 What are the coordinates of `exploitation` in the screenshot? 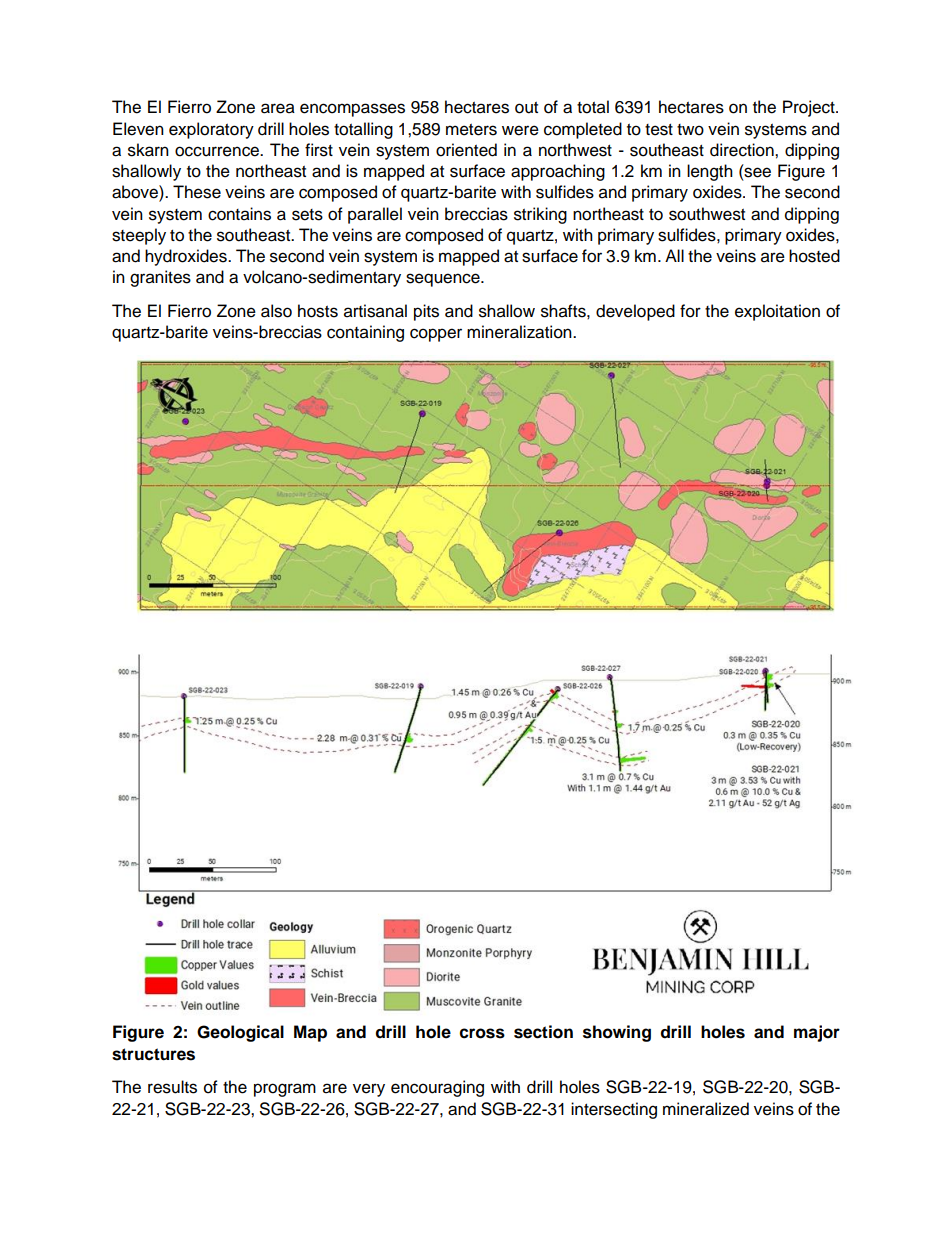 It's located at (777, 312).
